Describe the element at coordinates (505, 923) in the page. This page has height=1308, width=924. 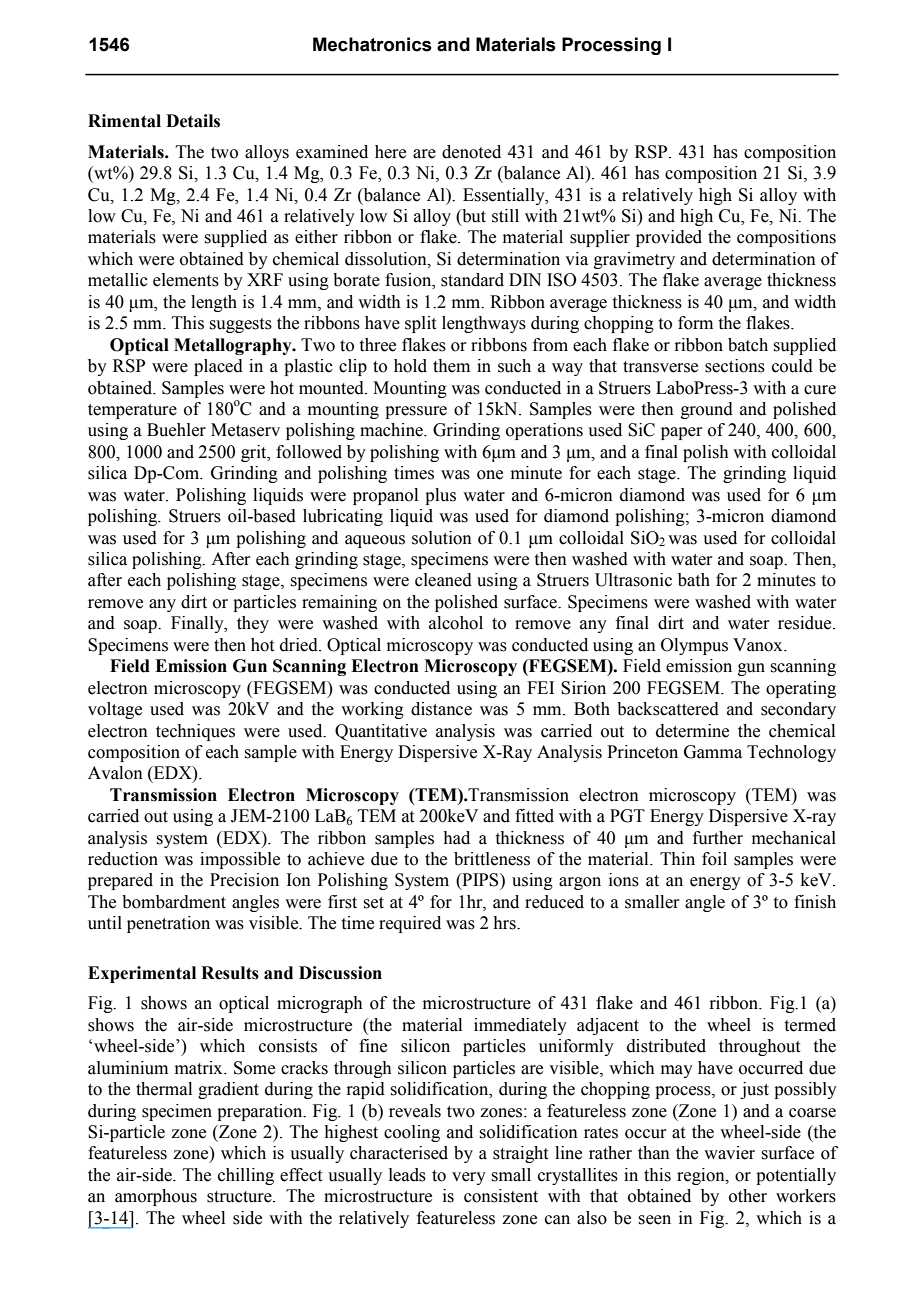
I see `hrs` at that location.
